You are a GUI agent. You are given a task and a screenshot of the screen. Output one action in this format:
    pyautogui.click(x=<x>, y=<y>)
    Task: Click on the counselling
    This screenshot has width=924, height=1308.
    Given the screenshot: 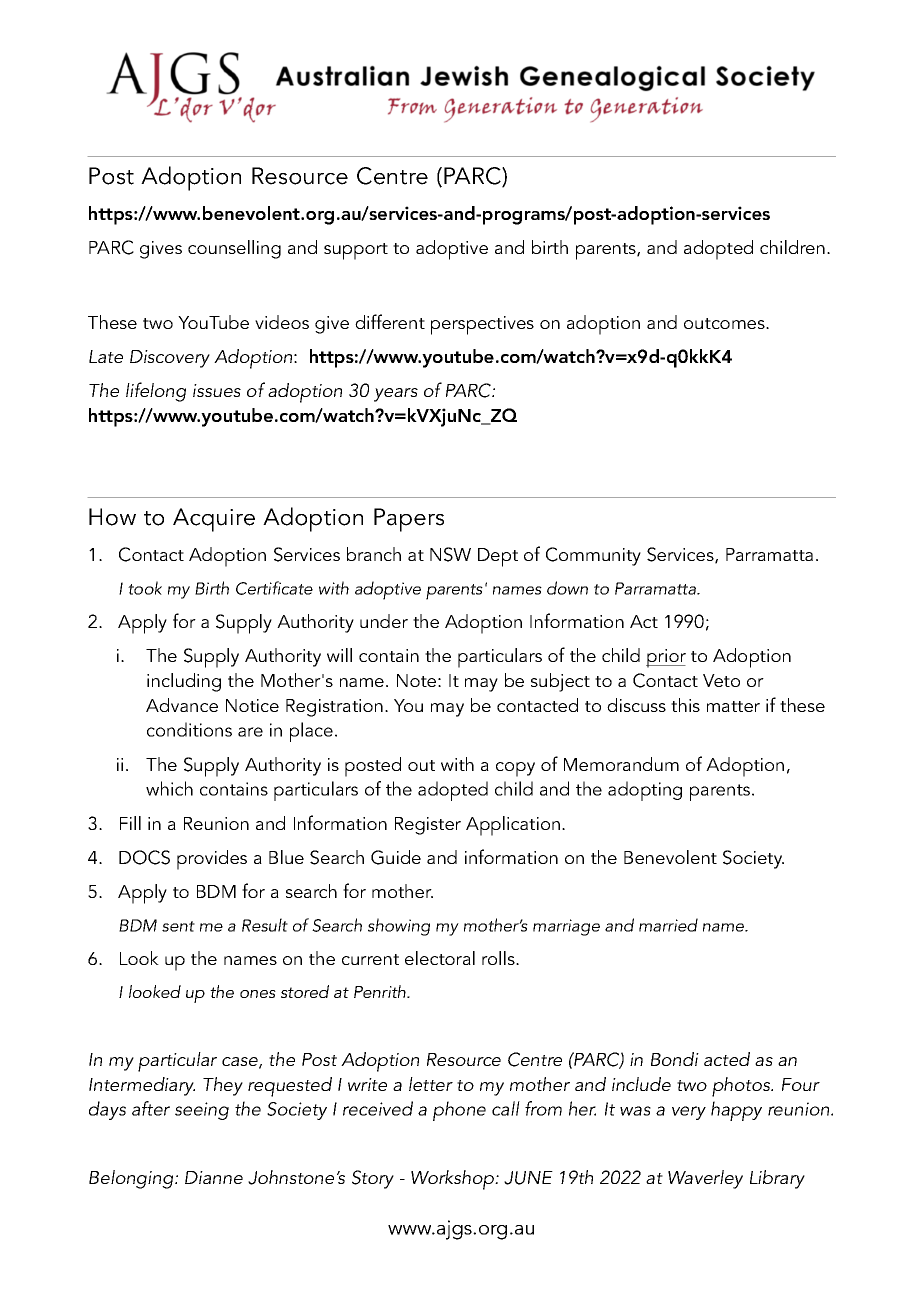 What is the action you would take?
    pyautogui.click(x=234, y=249)
